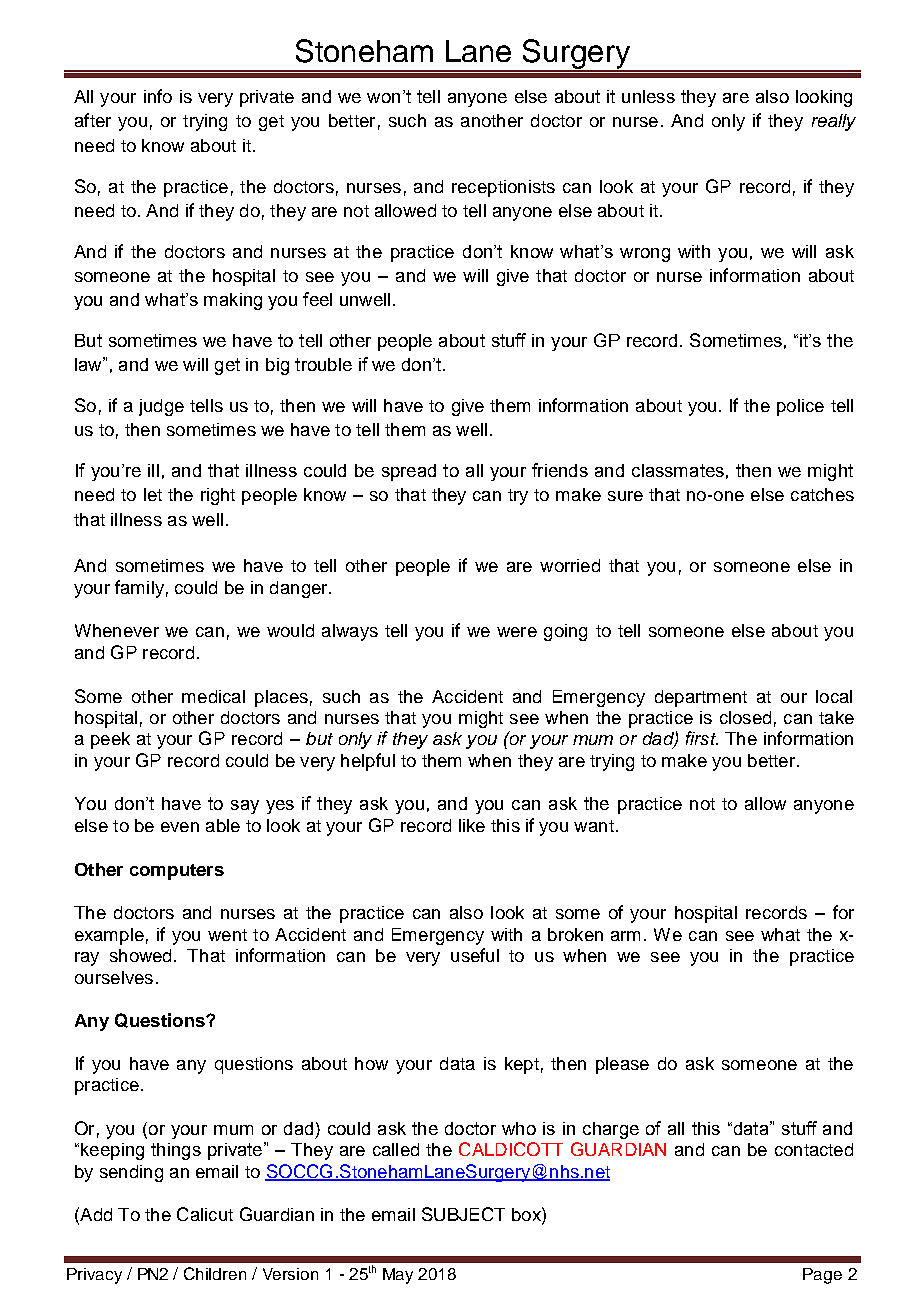 This image has width=924, height=1307. Describe the element at coordinates (625, 936) in the image. I see `arm` at that location.
